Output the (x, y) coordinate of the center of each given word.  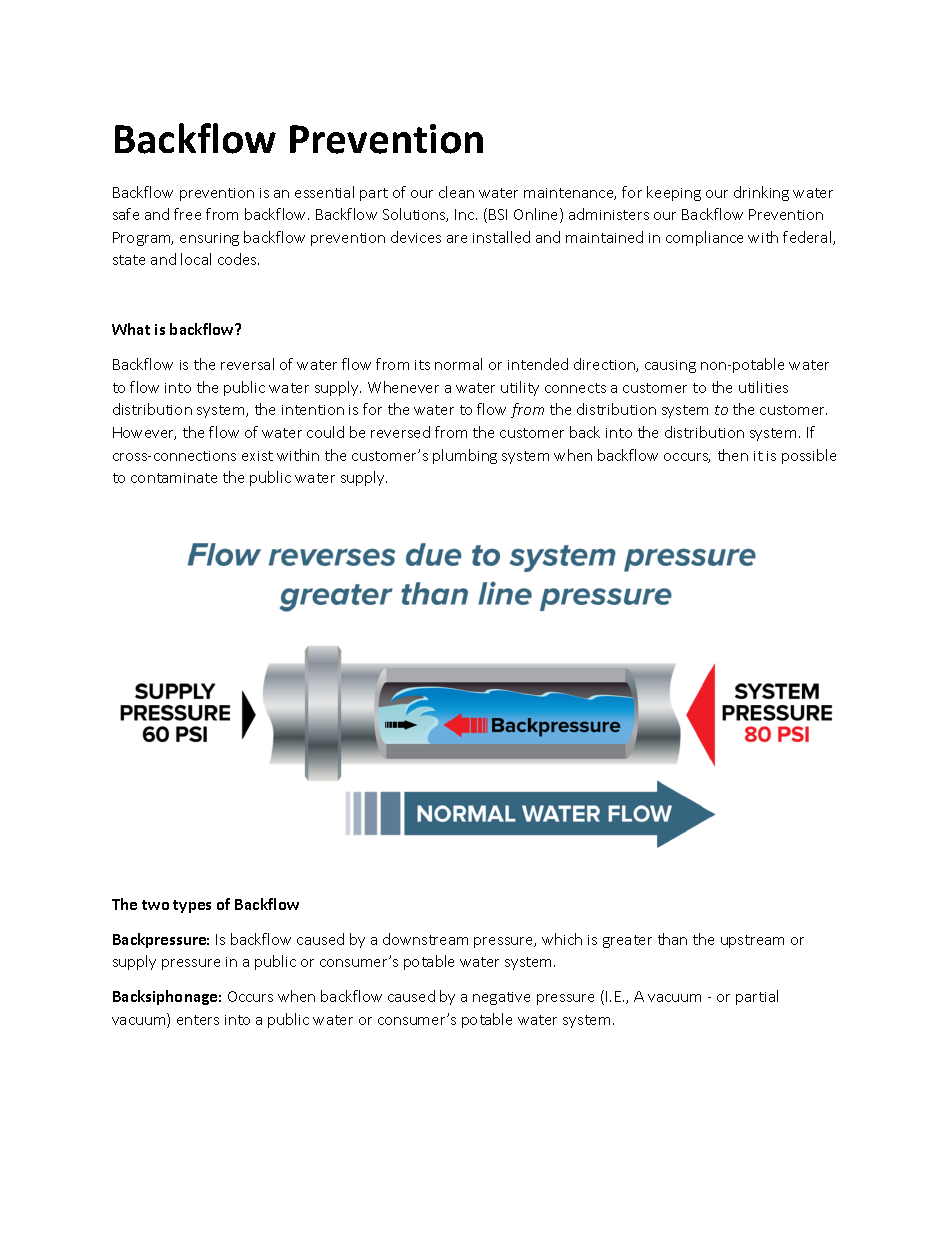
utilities (763, 387)
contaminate (174, 478)
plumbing (465, 456)
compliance (704, 238)
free (187, 214)
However (144, 433)
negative (501, 998)
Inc (466, 214)
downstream (425, 939)
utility (520, 388)
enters (198, 1020)
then (733, 455)
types (192, 906)
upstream (752, 941)
